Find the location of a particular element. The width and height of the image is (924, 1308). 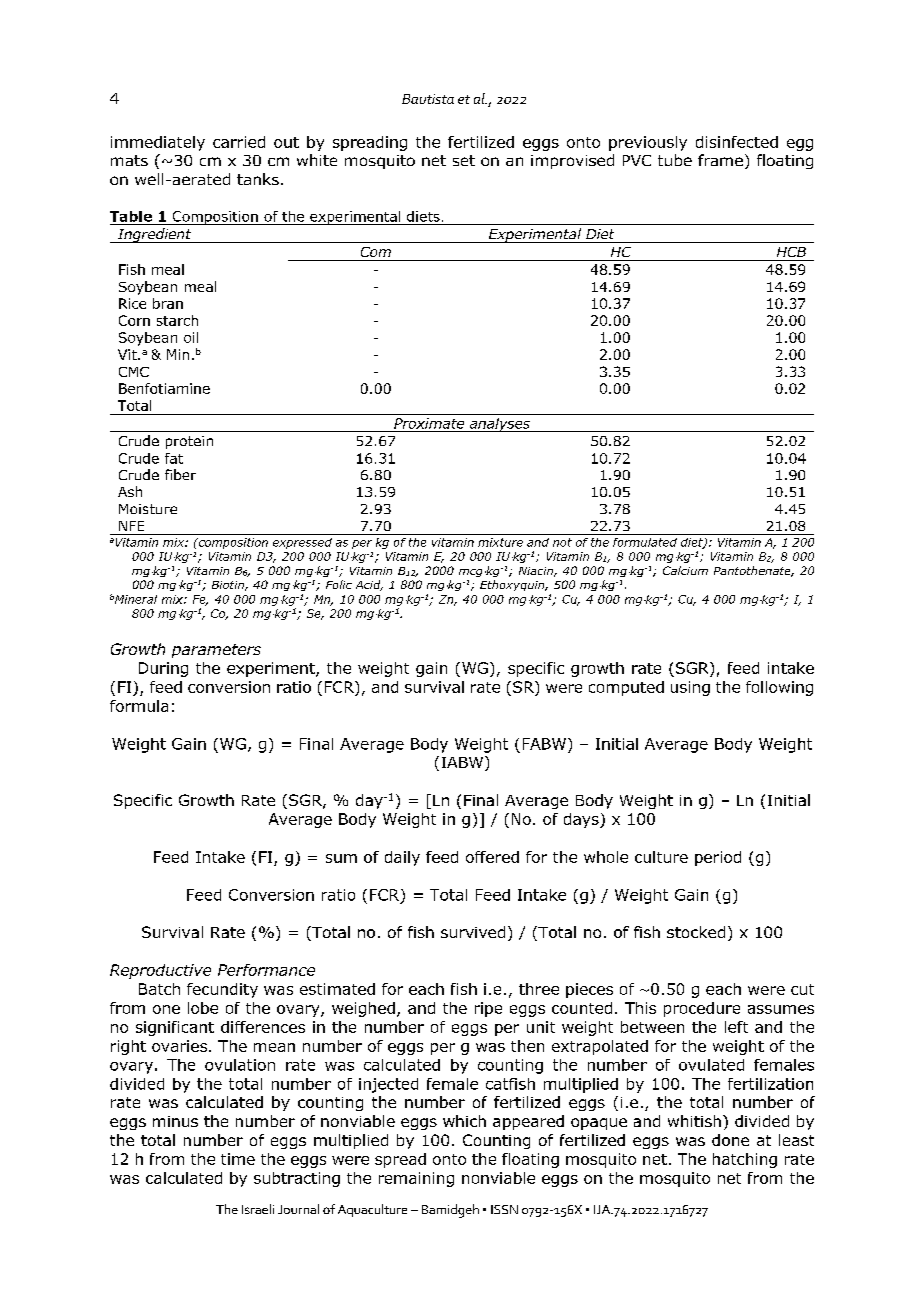

using is located at coordinates (690, 688).
